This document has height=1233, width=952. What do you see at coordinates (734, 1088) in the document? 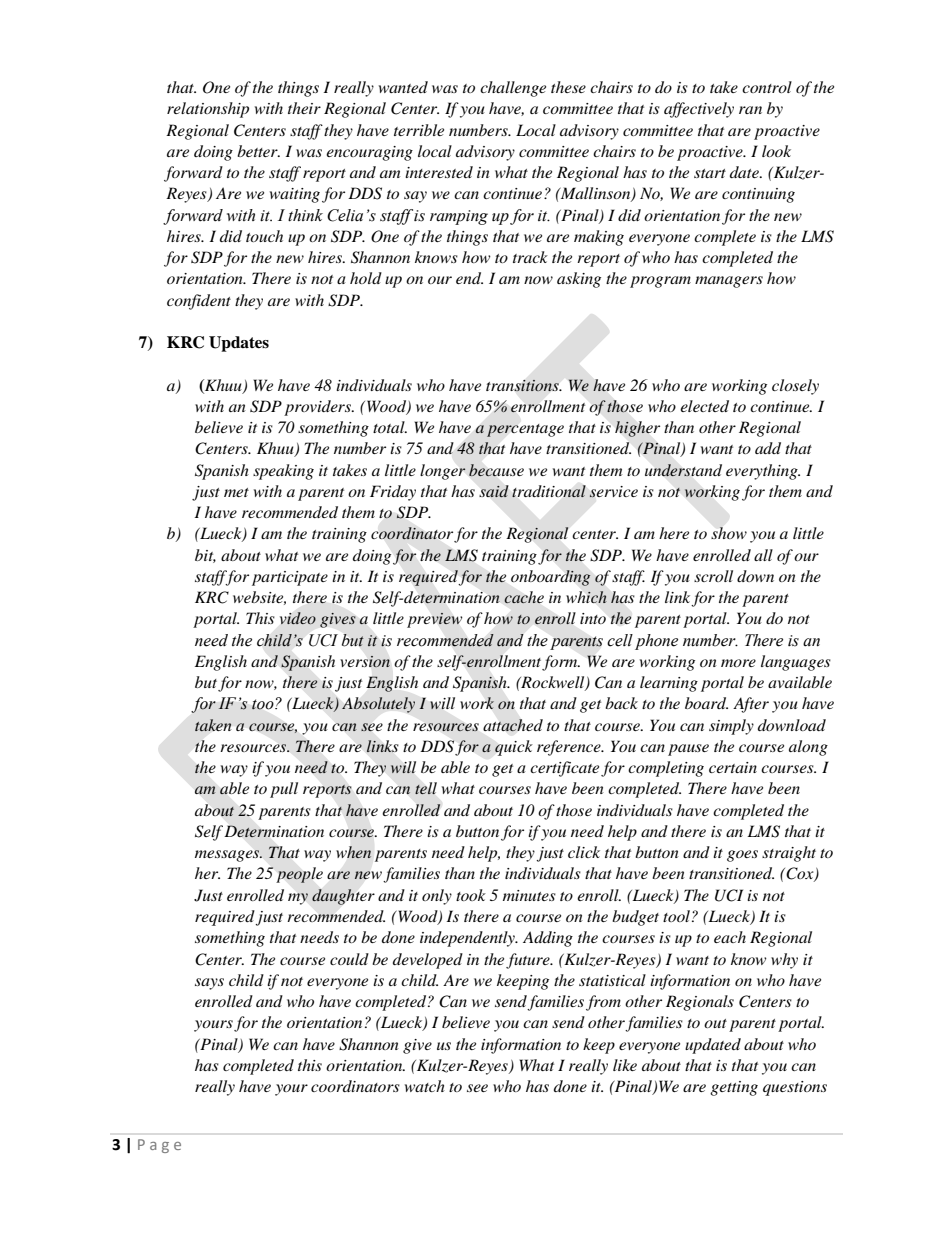
I see `getting` at bounding box center [734, 1088].
